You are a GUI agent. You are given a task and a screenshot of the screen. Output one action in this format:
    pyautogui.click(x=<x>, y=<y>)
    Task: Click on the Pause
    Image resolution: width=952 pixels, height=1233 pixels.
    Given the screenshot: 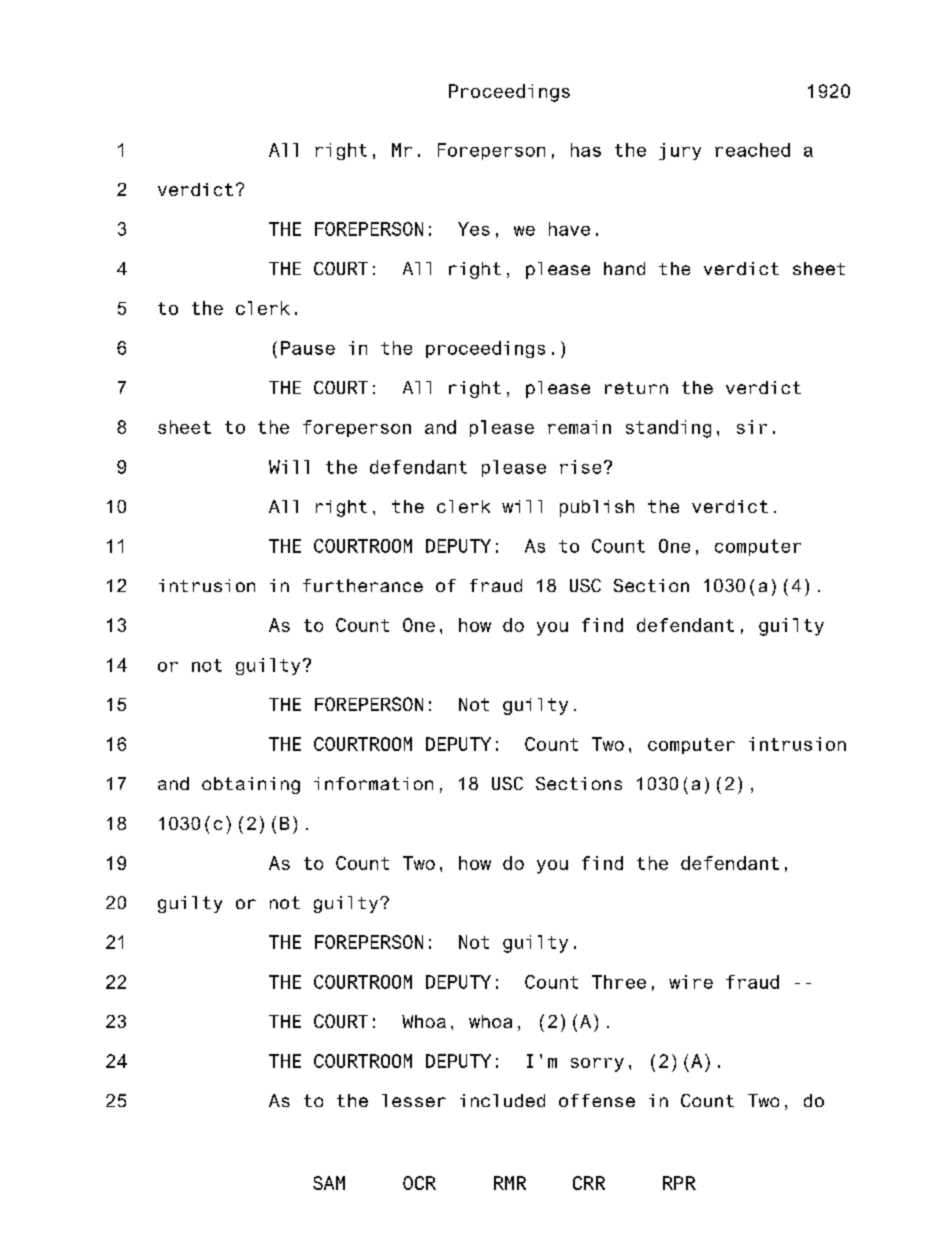 What is the action you would take?
    pyautogui.click(x=308, y=348)
